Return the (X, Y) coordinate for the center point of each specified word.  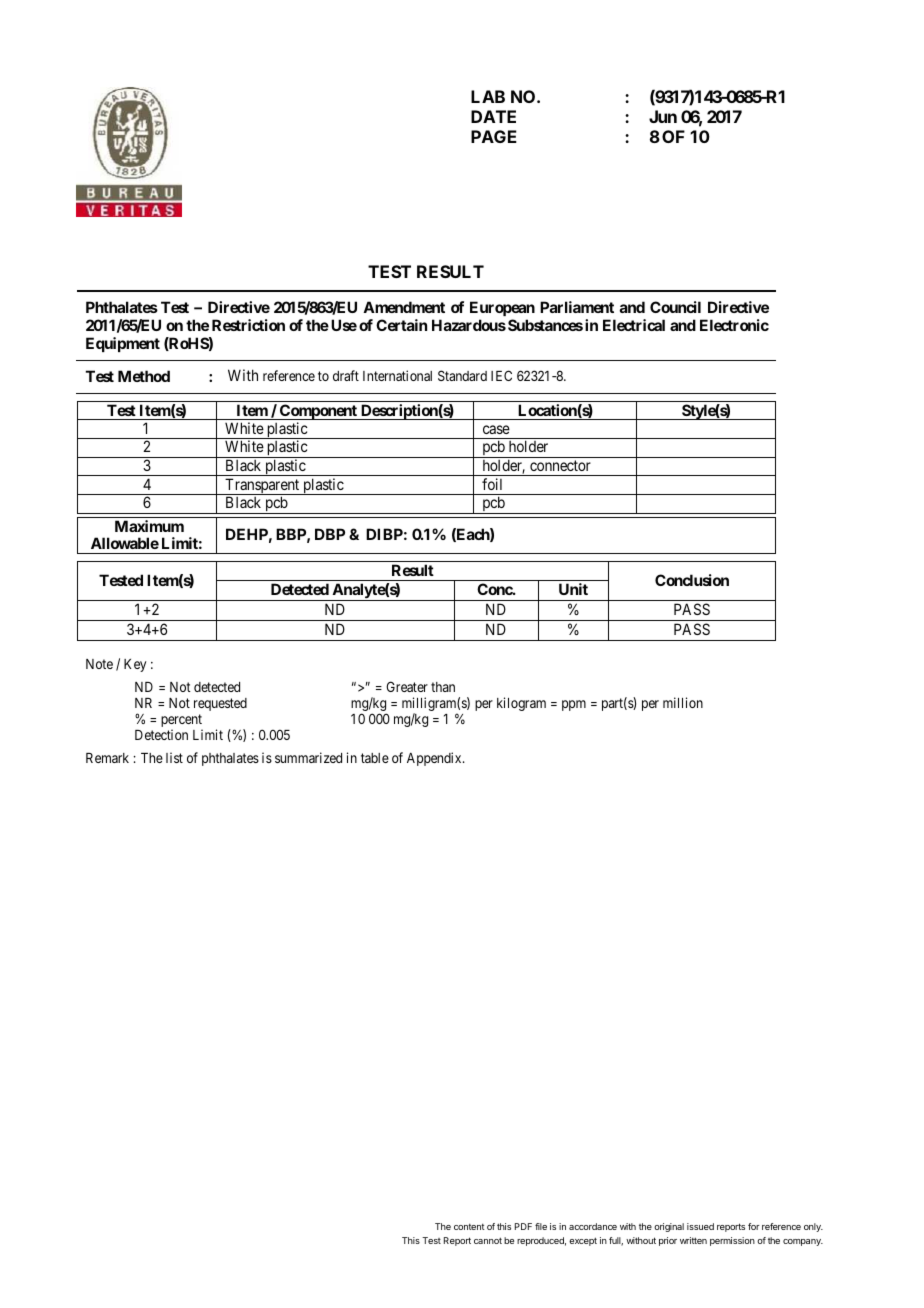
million (683, 702)
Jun (663, 116)
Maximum (149, 526)
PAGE (494, 136)
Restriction (248, 325)
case (496, 429)
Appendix (435, 759)
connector (560, 465)
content (469, 1227)
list (174, 757)
